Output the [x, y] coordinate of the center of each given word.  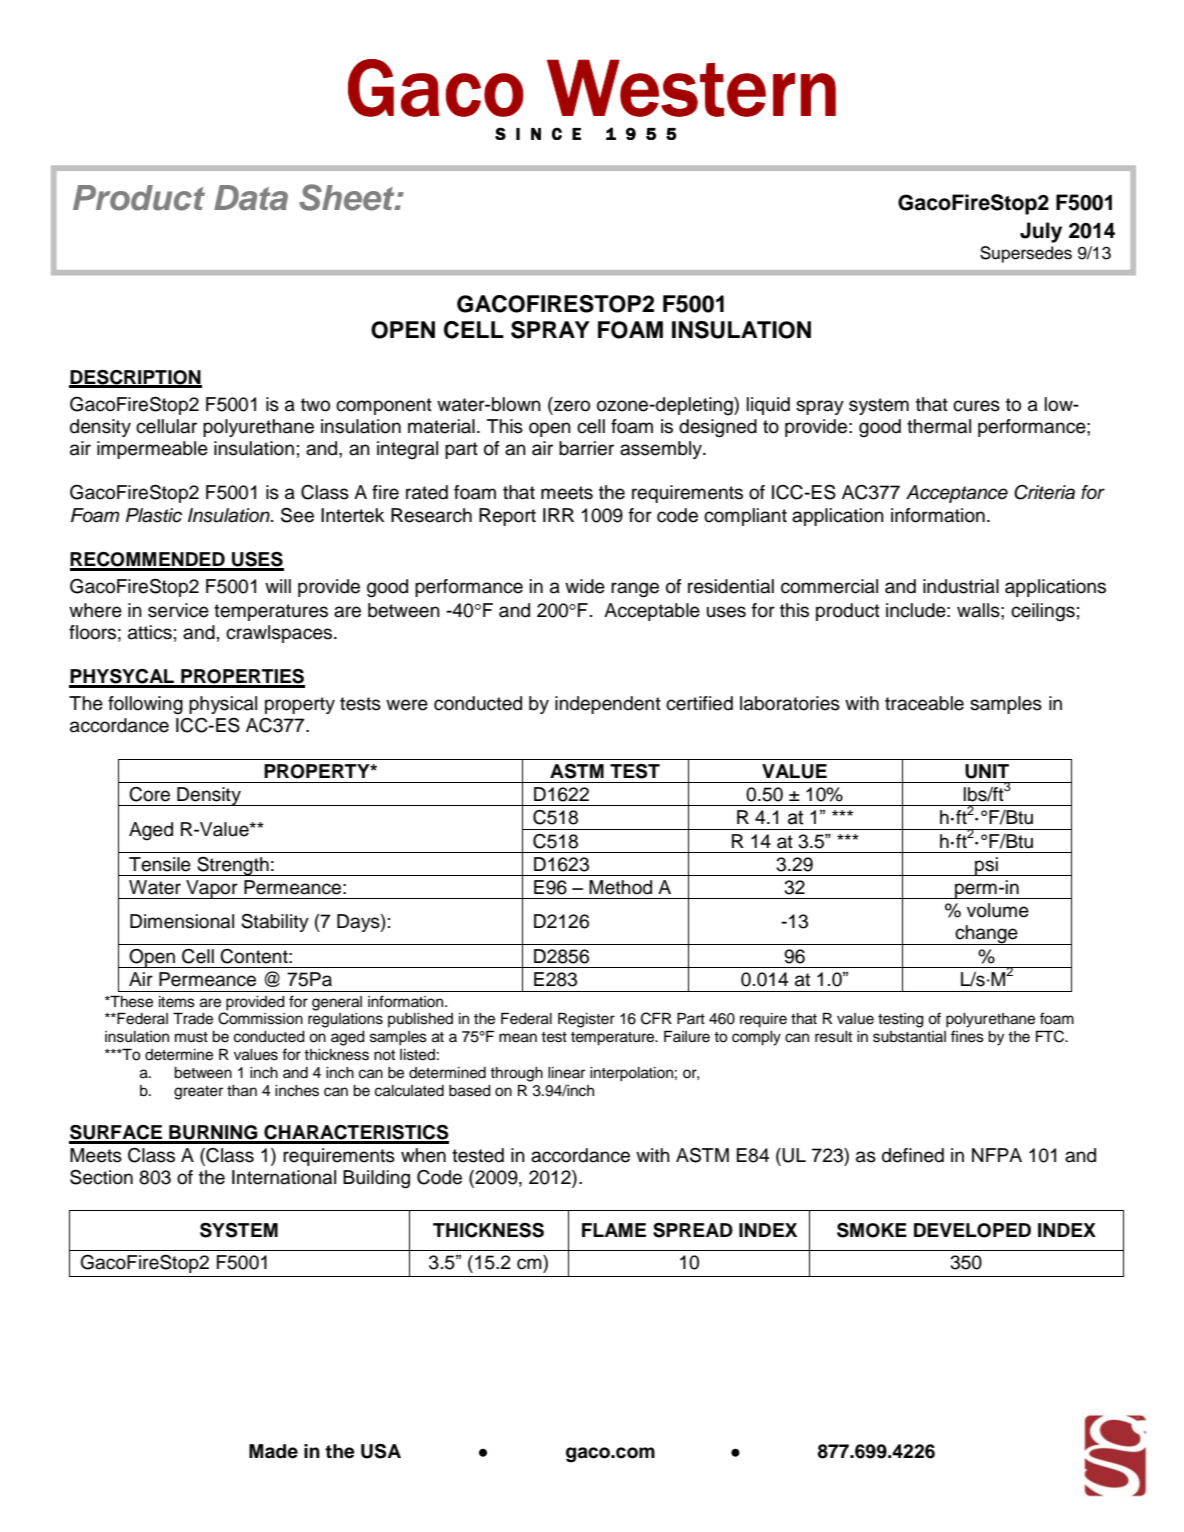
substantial [909, 1037]
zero [572, 406]
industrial [961, 586]
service [178, 610]
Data [251, 198]
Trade [193, 1018]
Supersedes [1026, 254]
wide [585, 586]
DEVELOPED [972, 1230]
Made [273, 1451]
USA [381, 1451]
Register [586, 1020]
